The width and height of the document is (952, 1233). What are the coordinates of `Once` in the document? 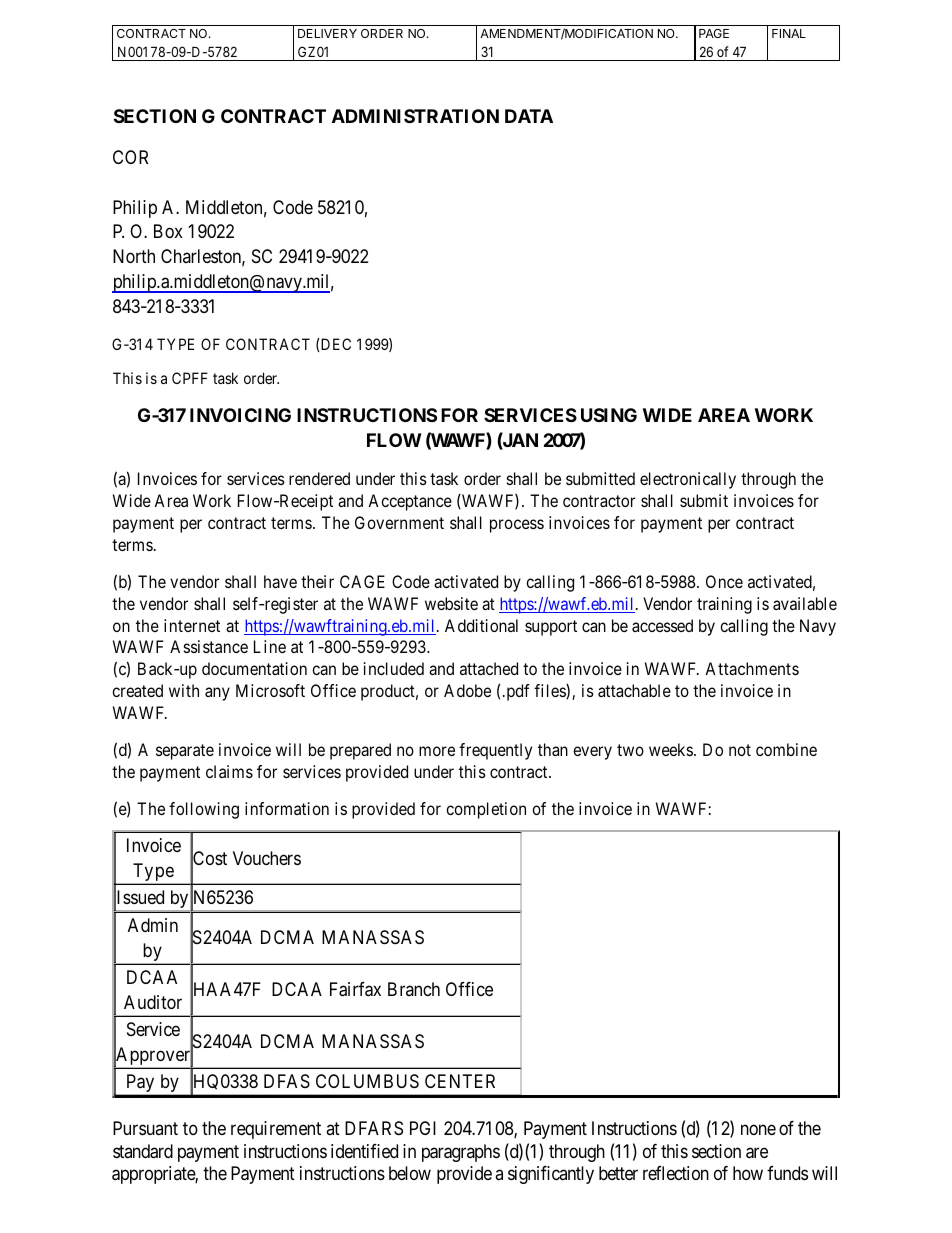 It's located at (724, 581).
